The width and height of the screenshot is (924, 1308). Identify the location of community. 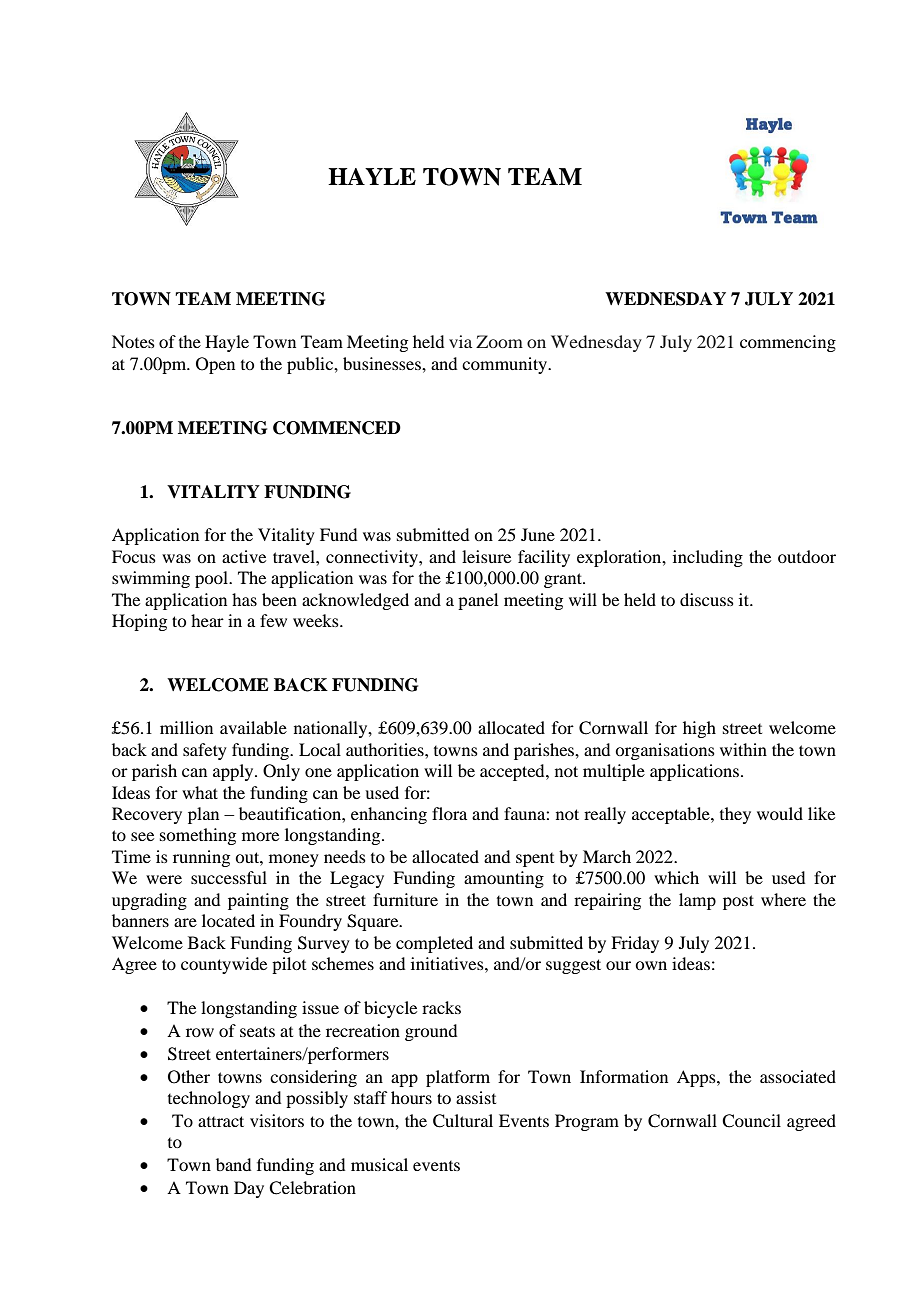
(506, 365).
